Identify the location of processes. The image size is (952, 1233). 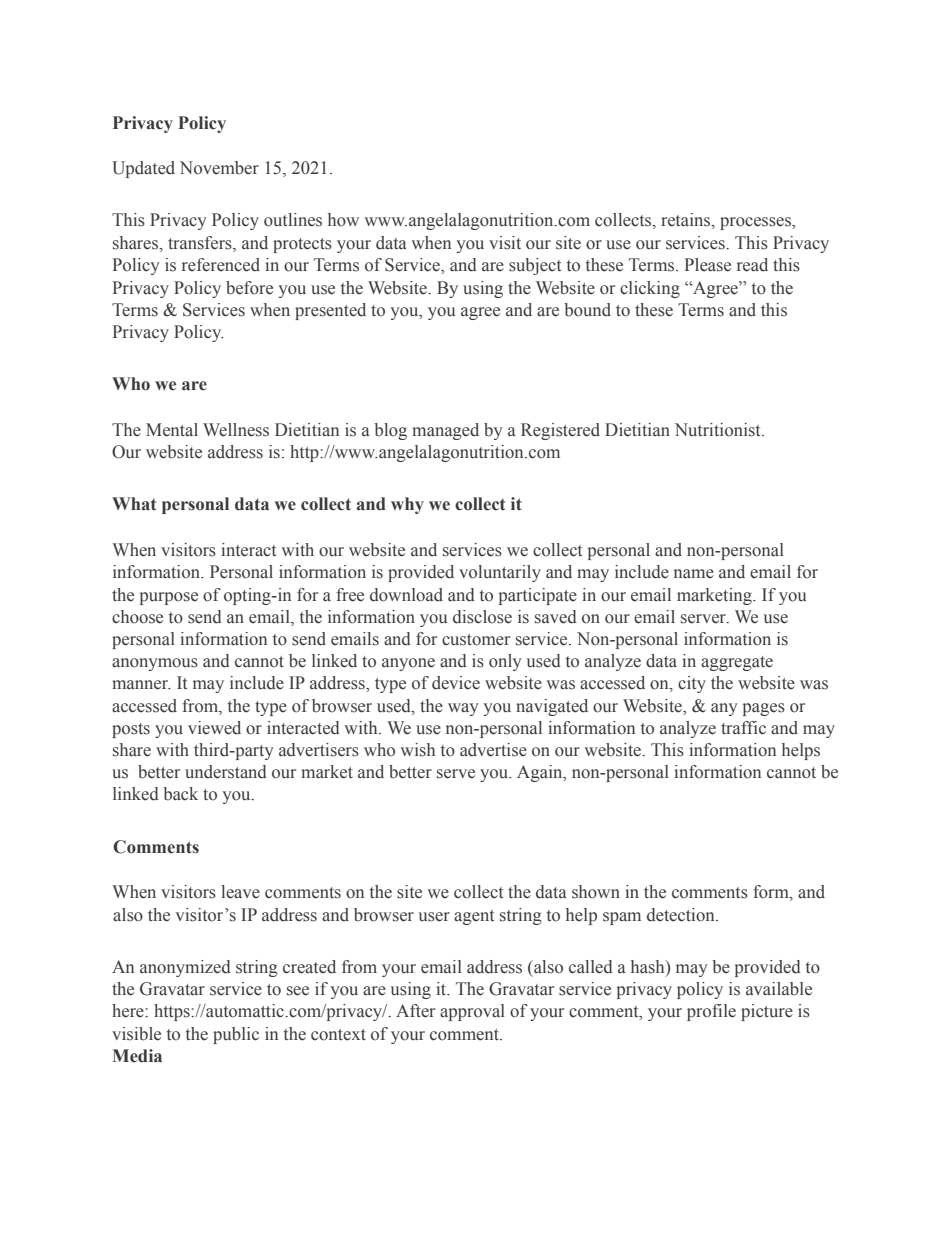
(756, 223).
